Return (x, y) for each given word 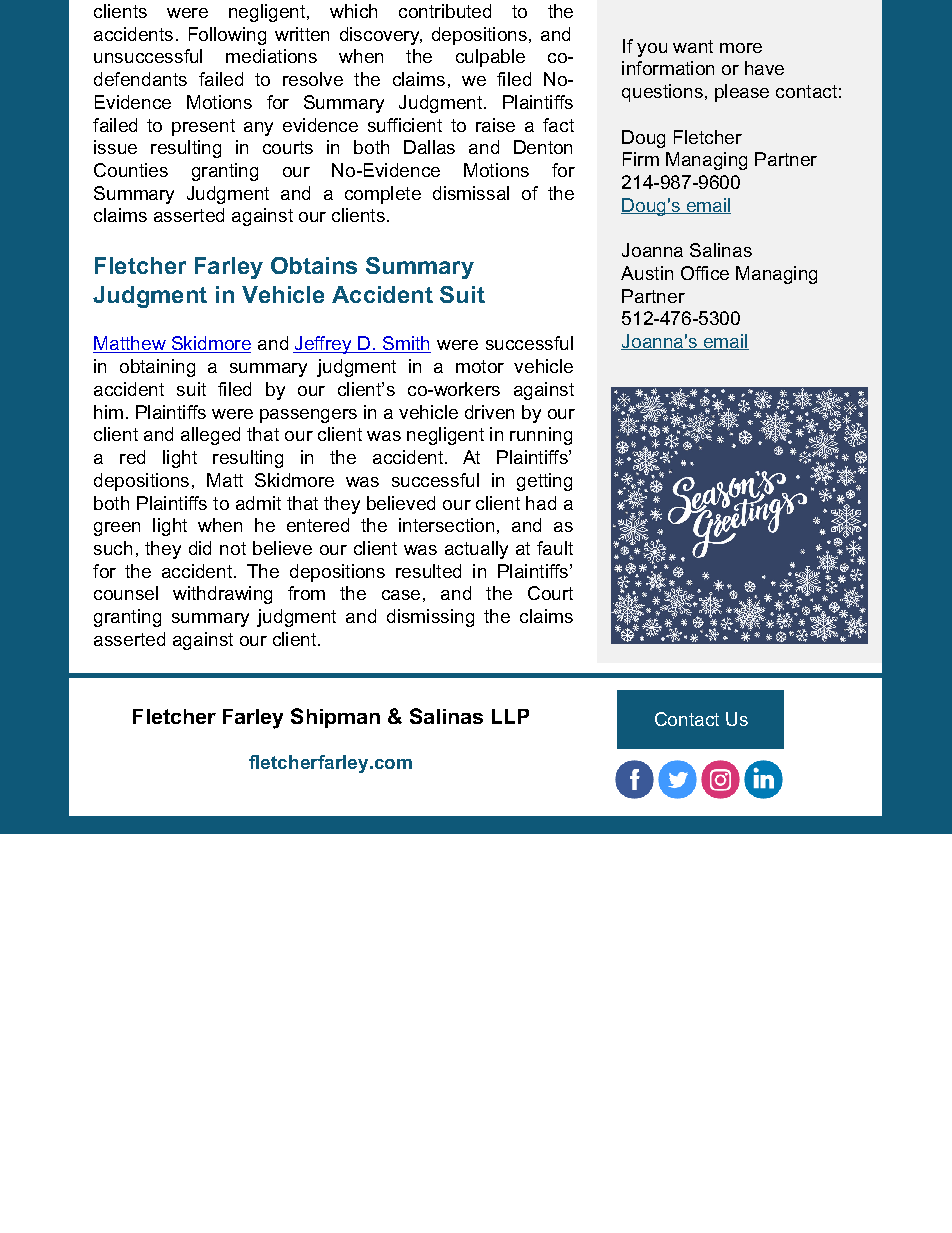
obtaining (157, 368)
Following (227, 36)
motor (480, 366)
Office (705, 273)
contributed (445, 11)
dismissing (430, 618)
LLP (510, 716)
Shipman (335, 718)
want (693, 46)
